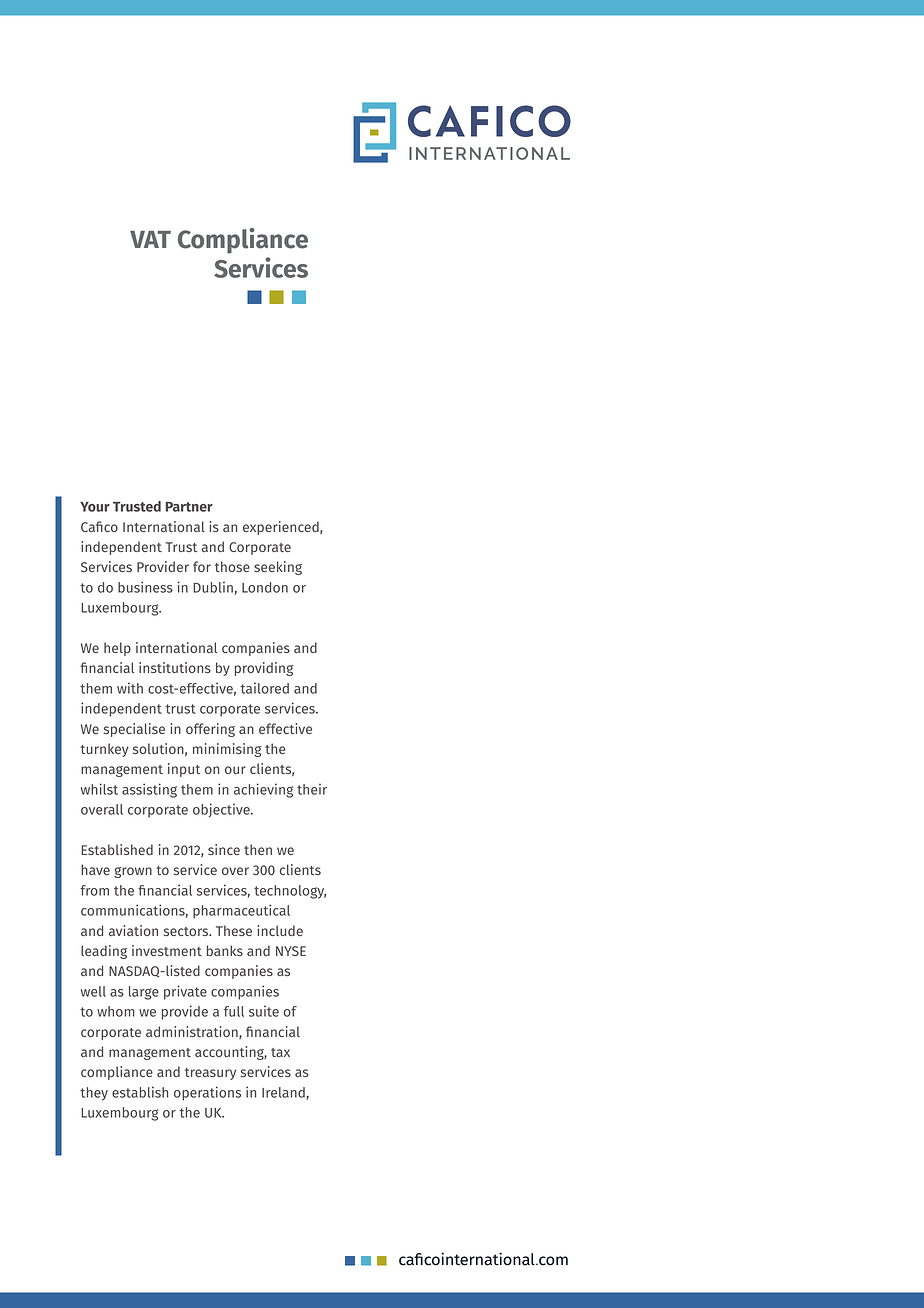  Describe the element at coordinates (95, 507) in the screenshot. I see `Your` at that location.
